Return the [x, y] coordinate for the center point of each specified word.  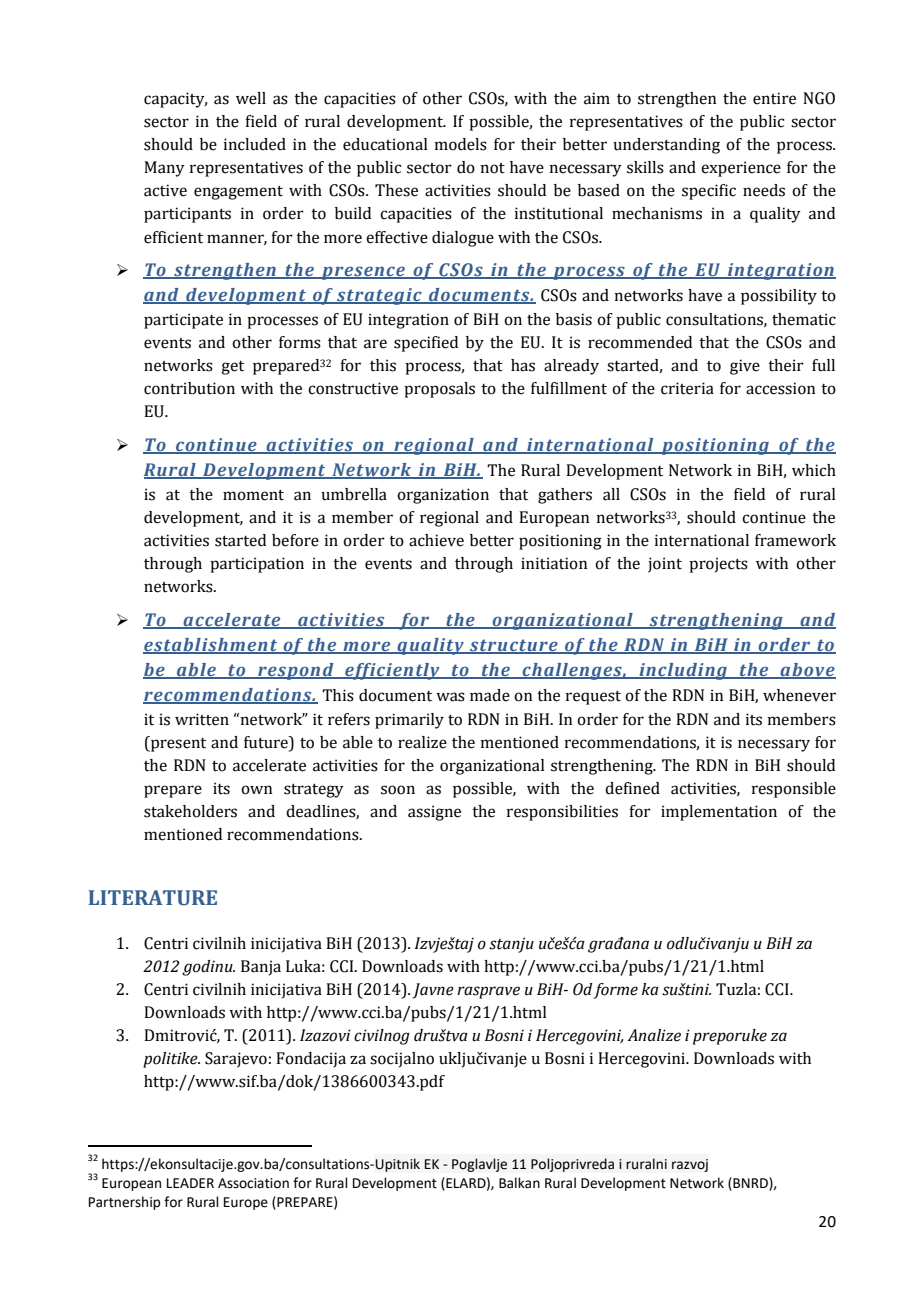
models [461, 144]
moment [253, 495]
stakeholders [190, 811]
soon [398, 790]
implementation [719, 813]
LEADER [190, 1183]
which [814, 470]
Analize [654, 1035]
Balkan [519, 1183]
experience [741, 169]
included [255, 144]
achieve [436, 540]
